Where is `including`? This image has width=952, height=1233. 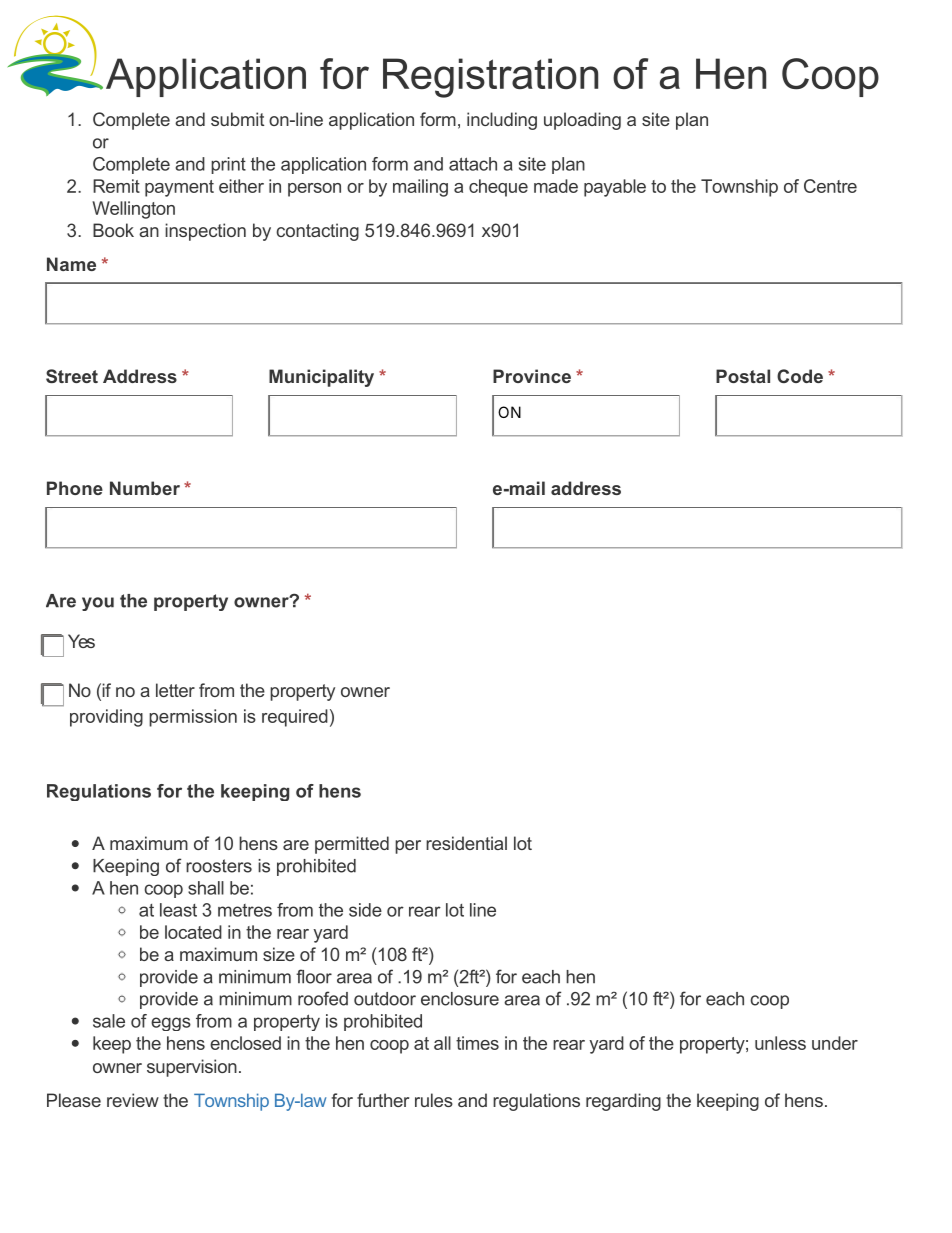
including is located at coordinates (502, 121).
